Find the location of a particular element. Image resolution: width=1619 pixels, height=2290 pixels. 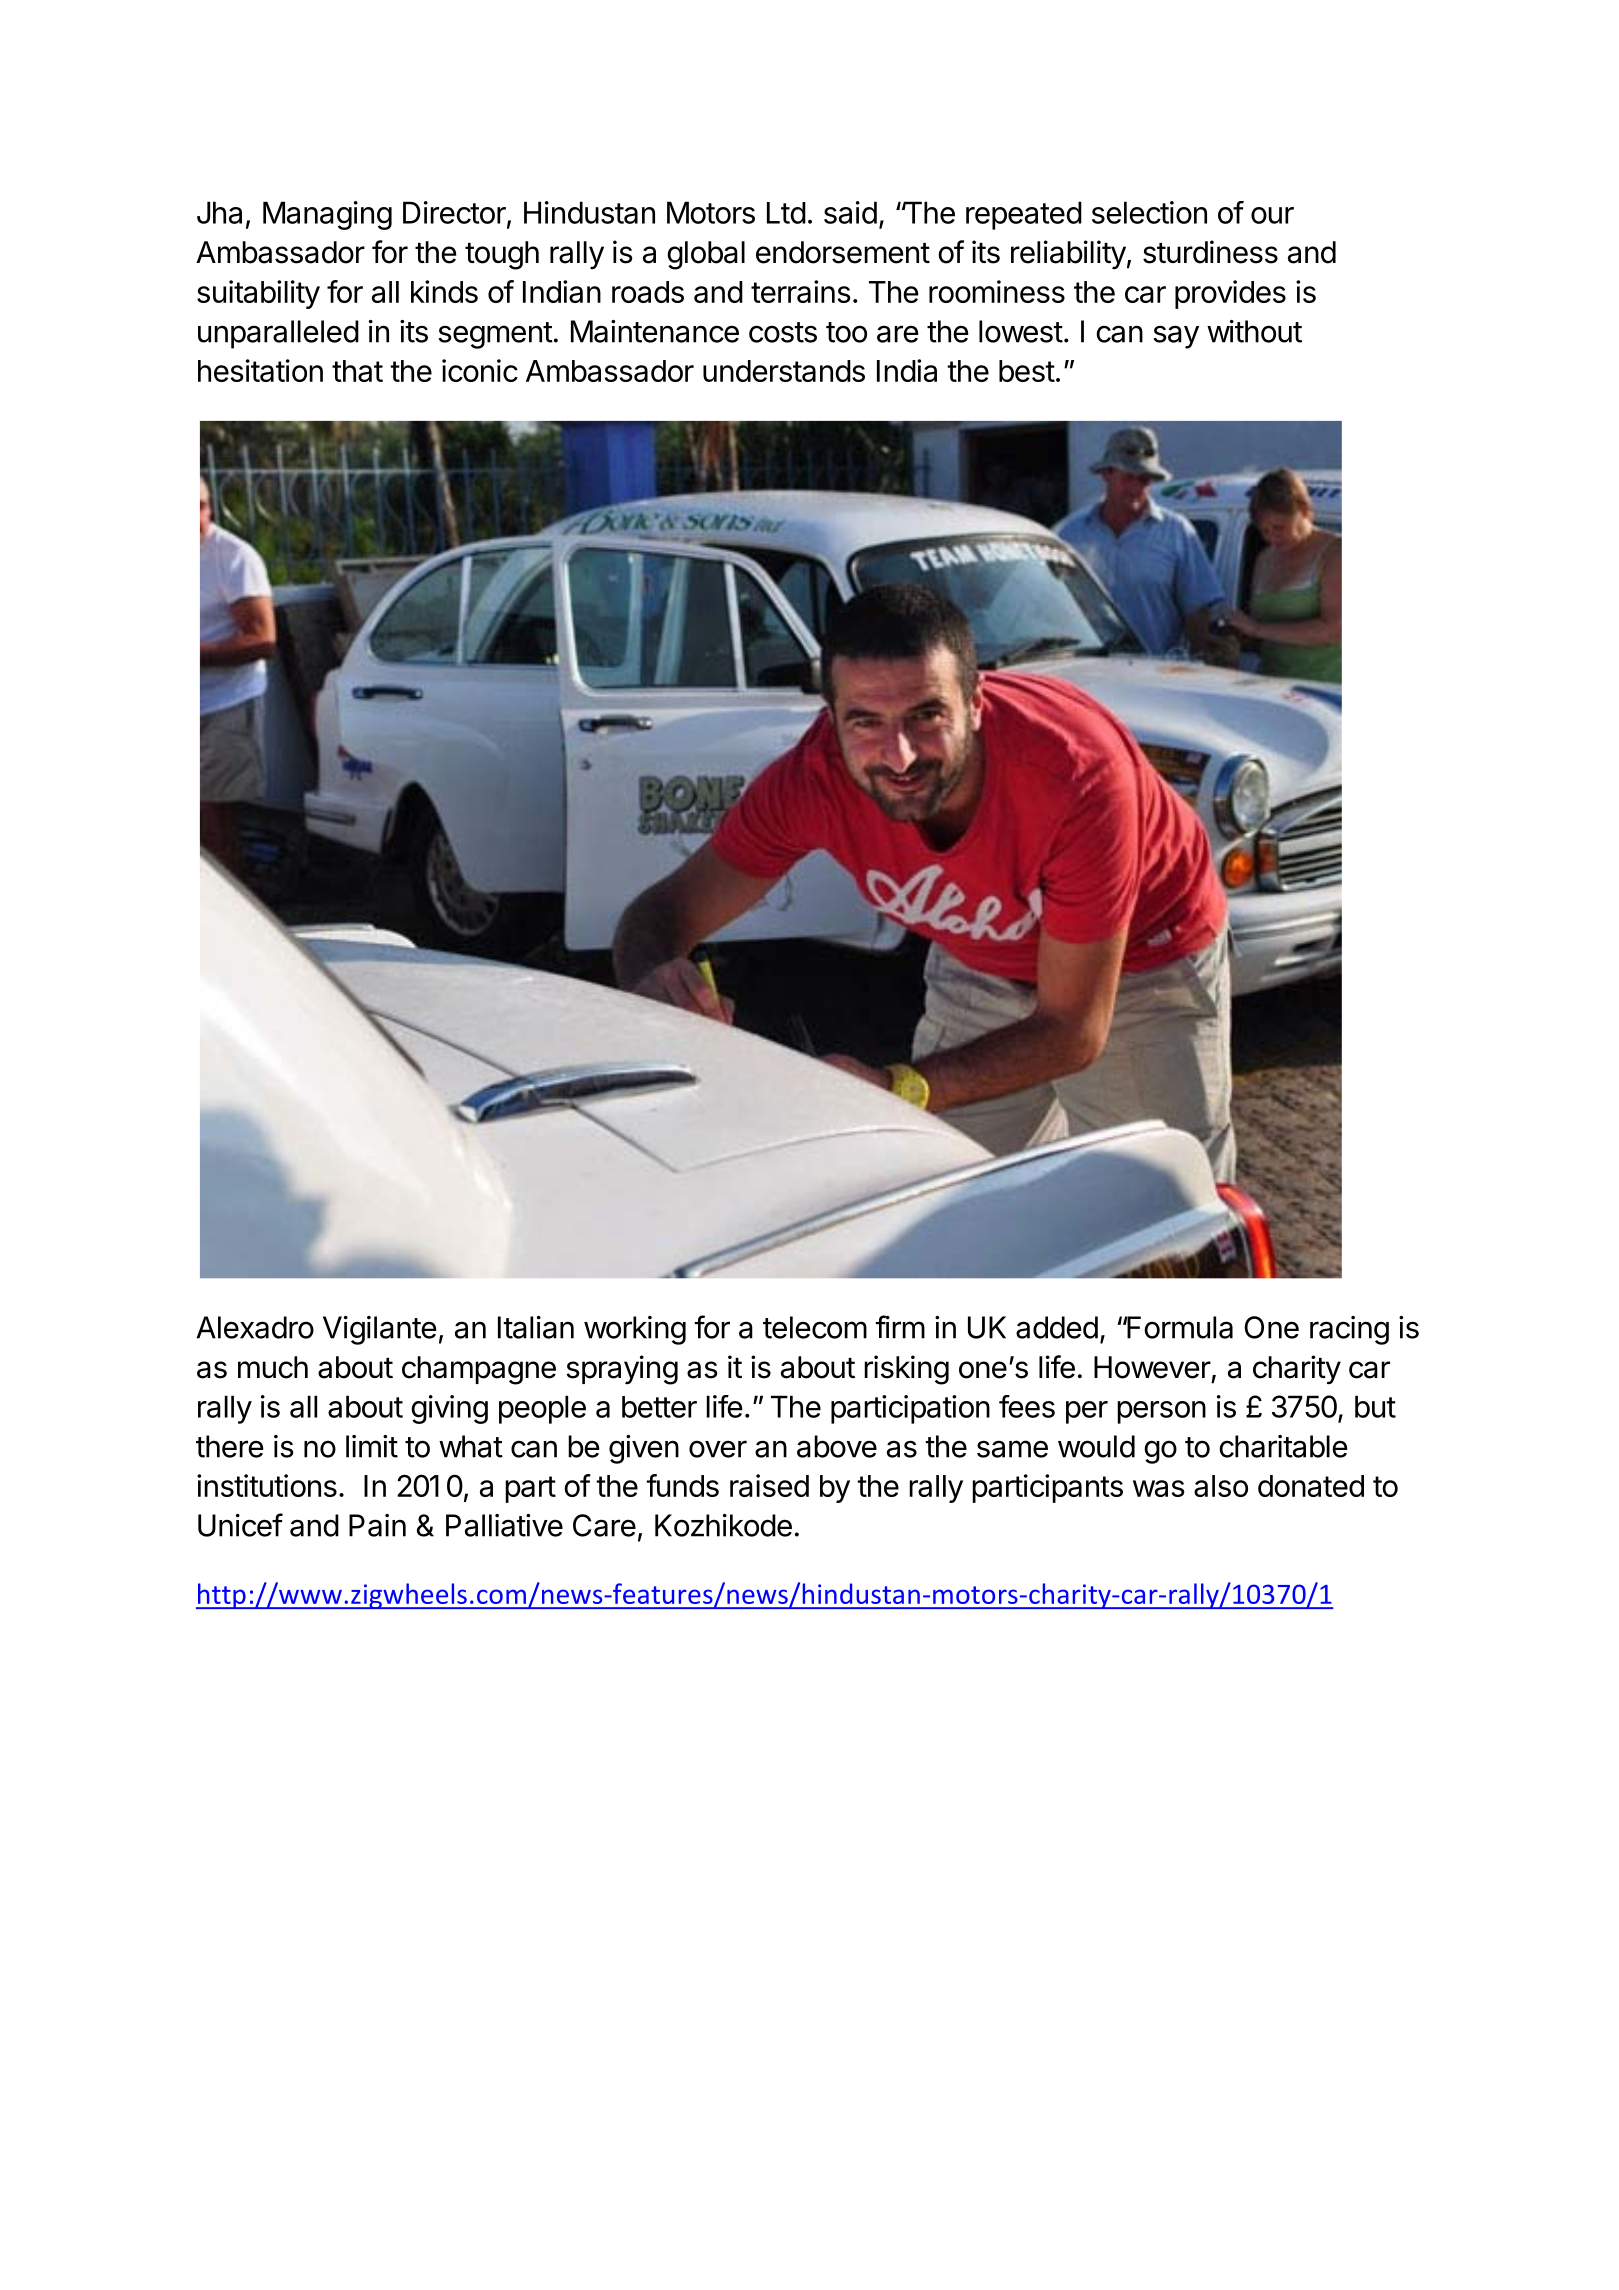

sturdiness is located at coordinates (1210, 252).
